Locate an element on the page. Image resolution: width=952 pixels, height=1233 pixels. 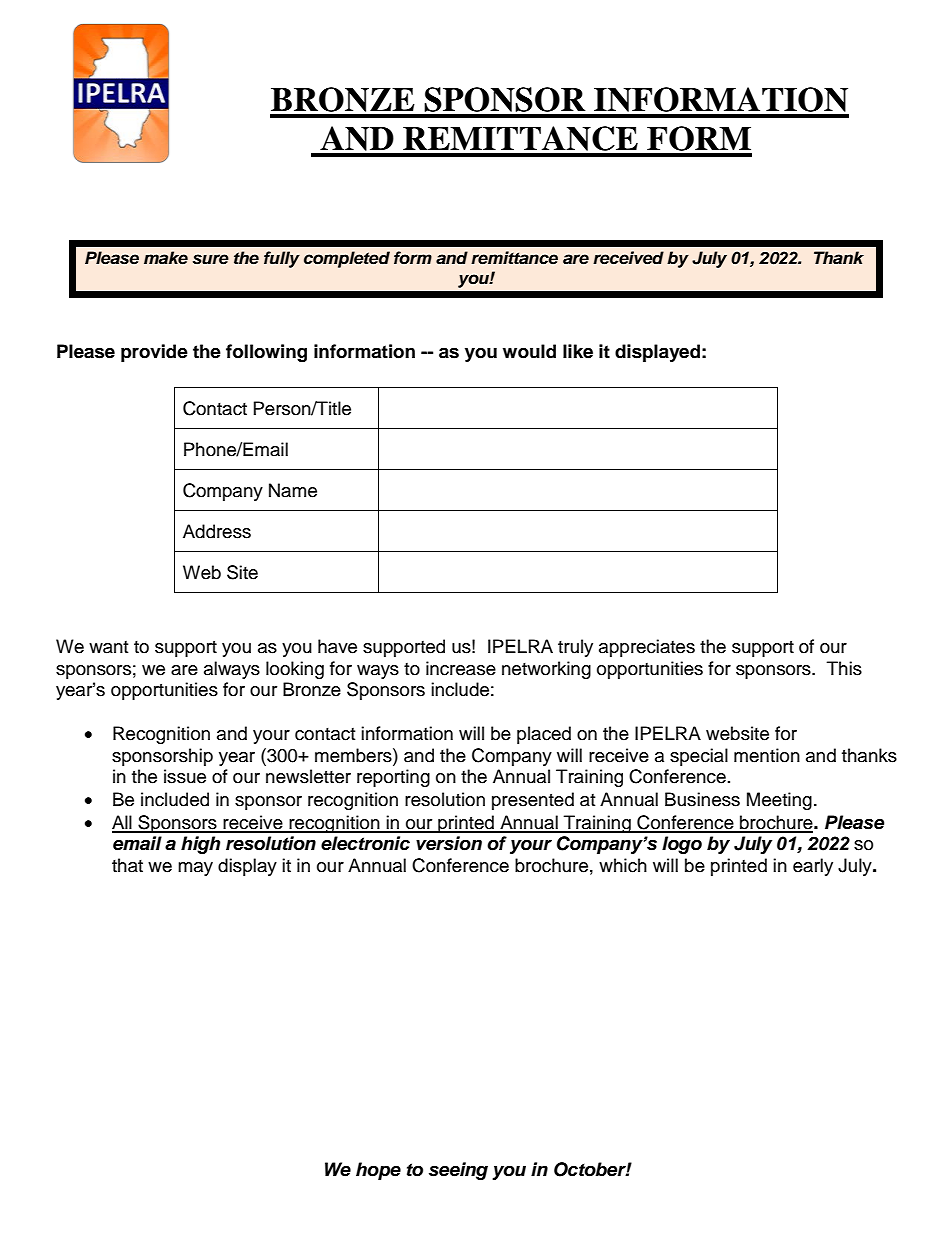
hope is located at coordinates (378, 1171).
